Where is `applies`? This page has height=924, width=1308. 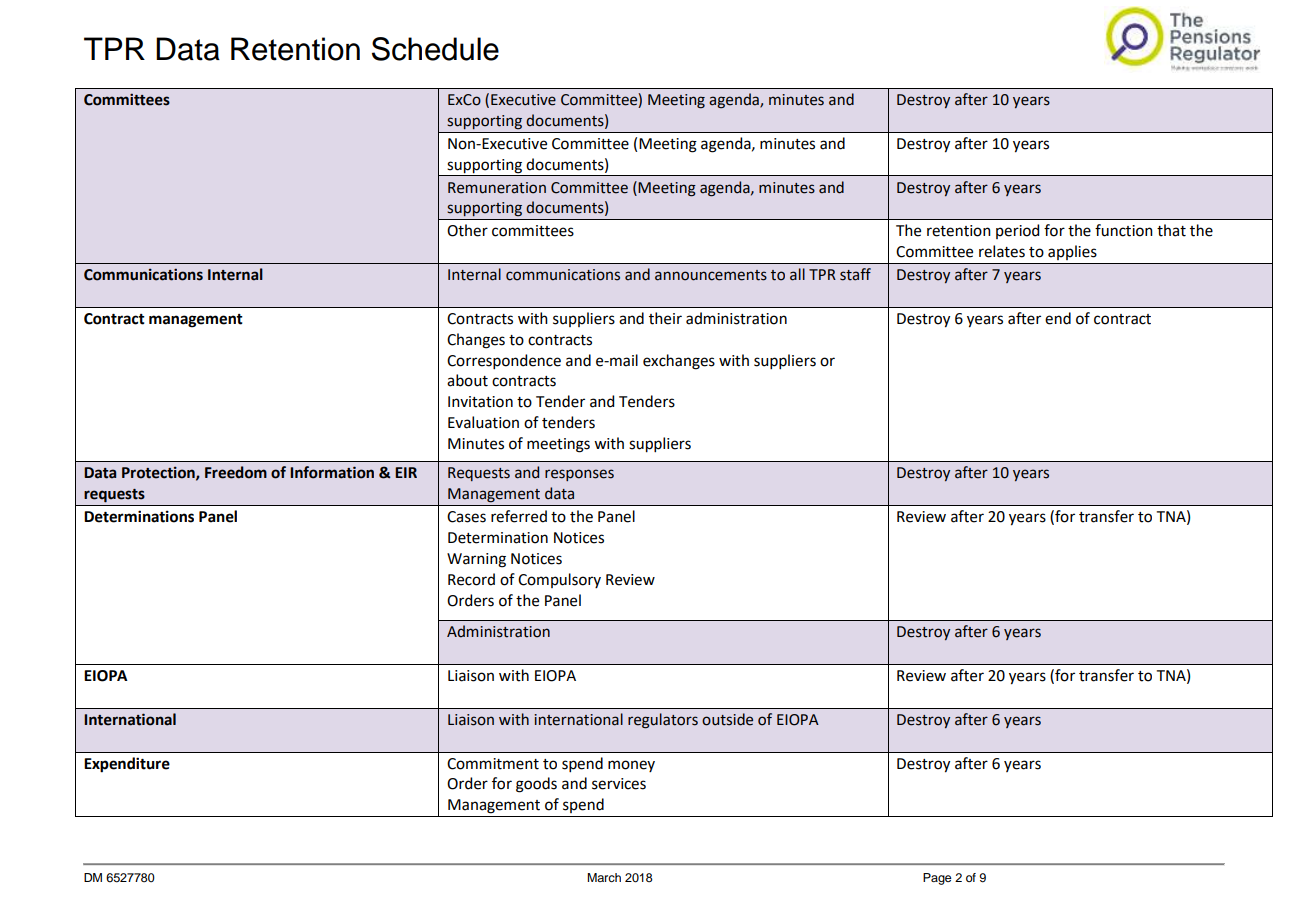
applies is located at coordinates (1072, 252).
